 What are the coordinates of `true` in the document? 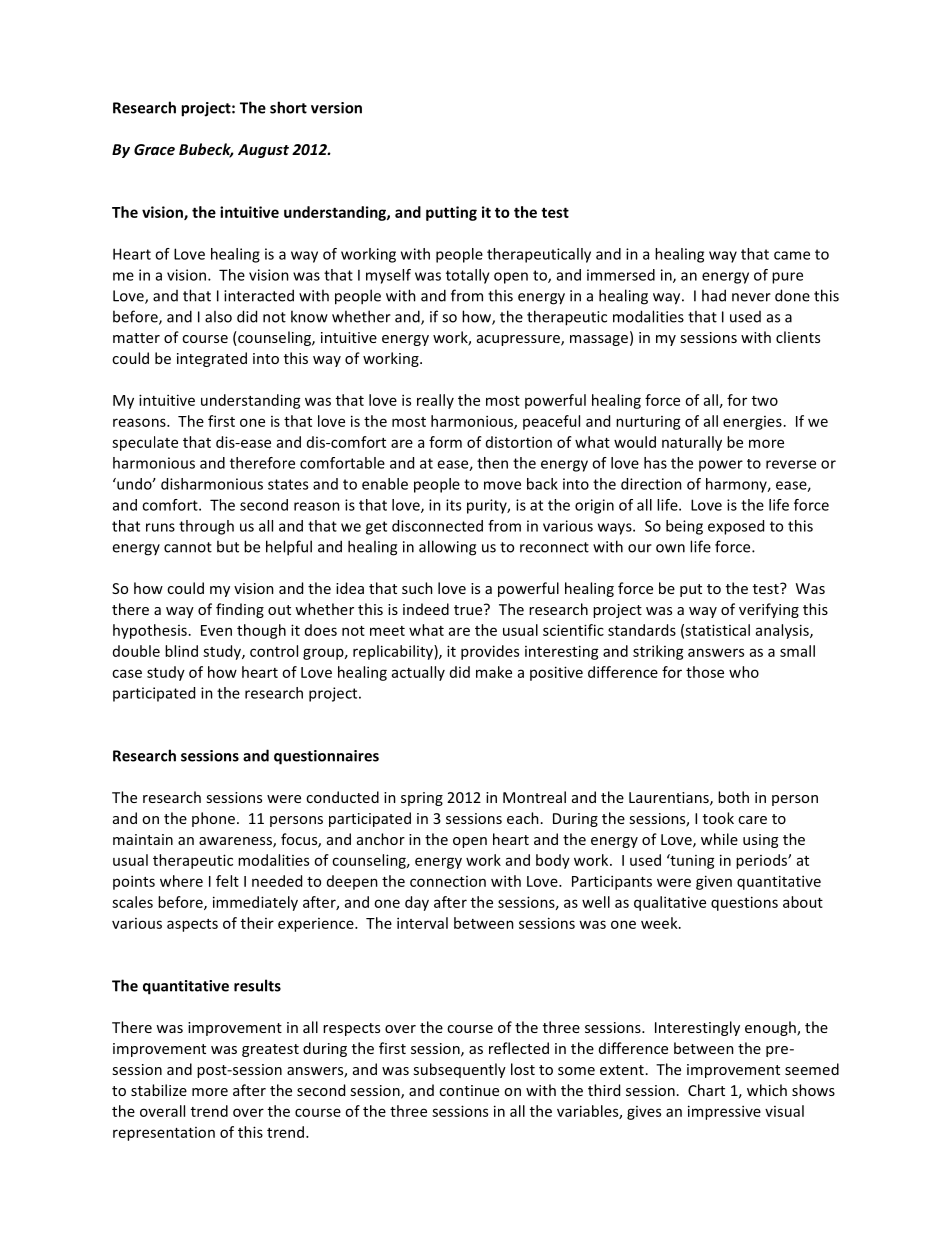 It's located at (469, 609).
